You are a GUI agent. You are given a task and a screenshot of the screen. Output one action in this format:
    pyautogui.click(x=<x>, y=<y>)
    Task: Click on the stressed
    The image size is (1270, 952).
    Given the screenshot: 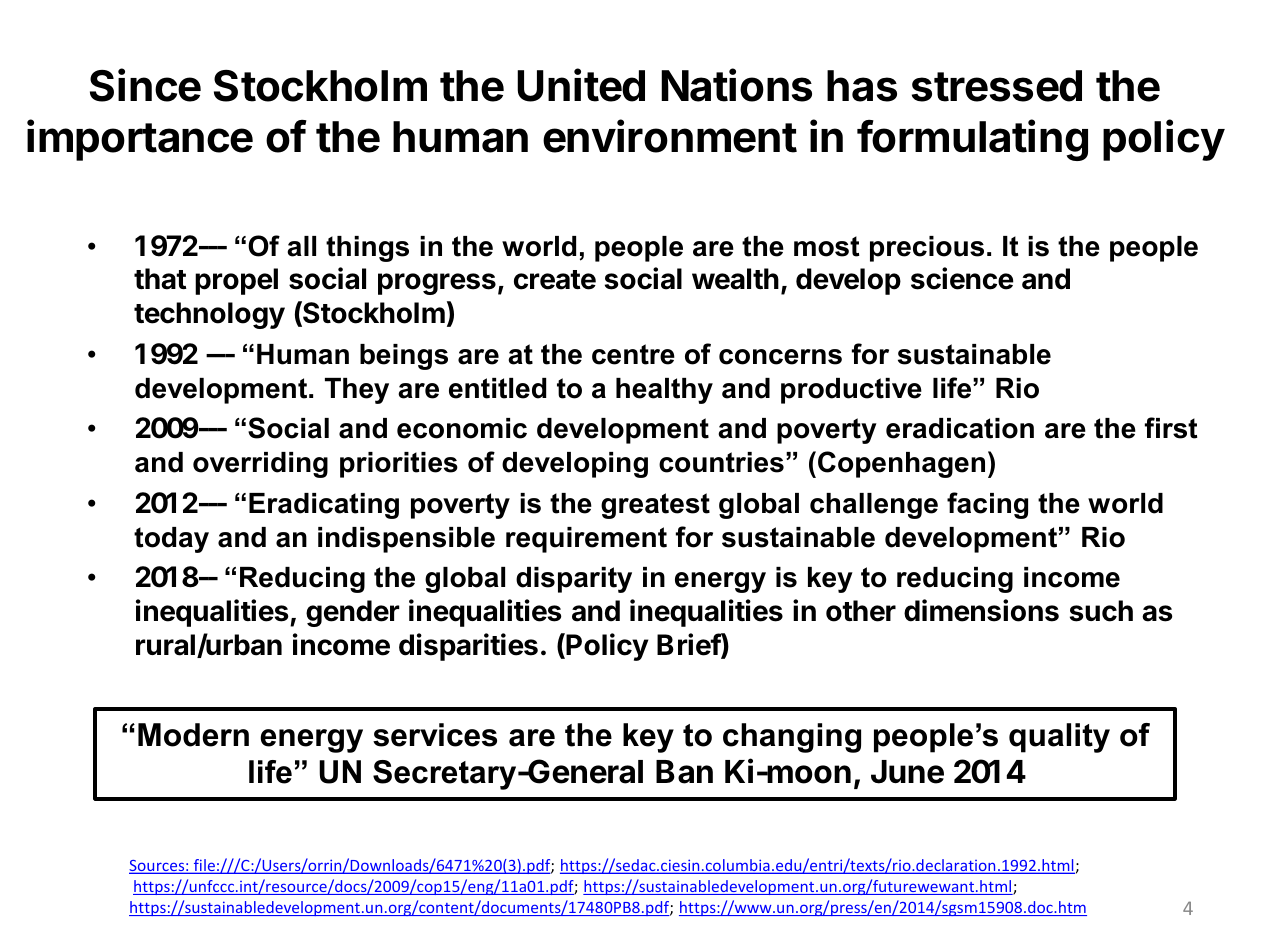 What is the action you would take?
    pyautogui.click(x=997, y=86)
